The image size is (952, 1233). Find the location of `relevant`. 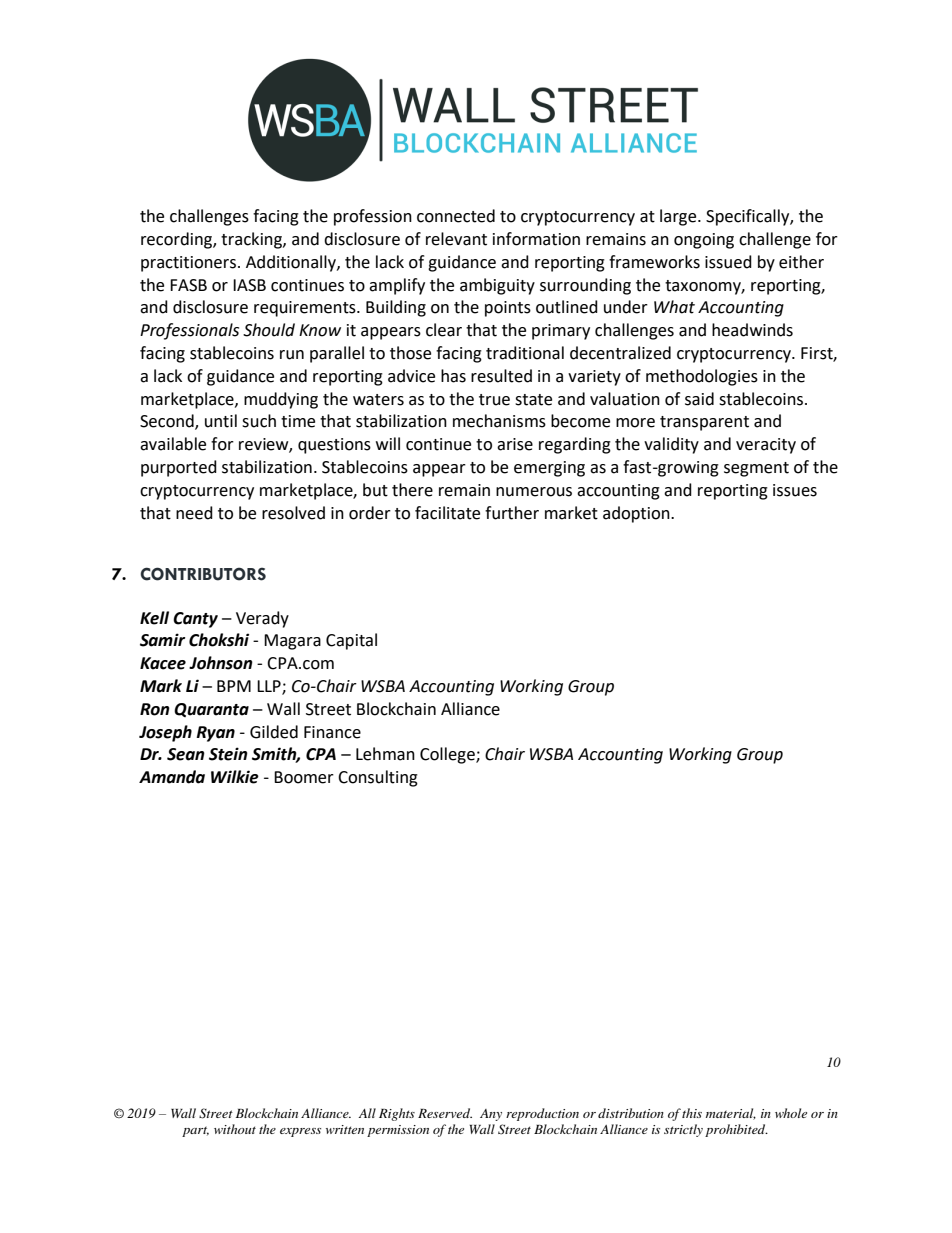

relevant is located at coordinates (456, 239).
